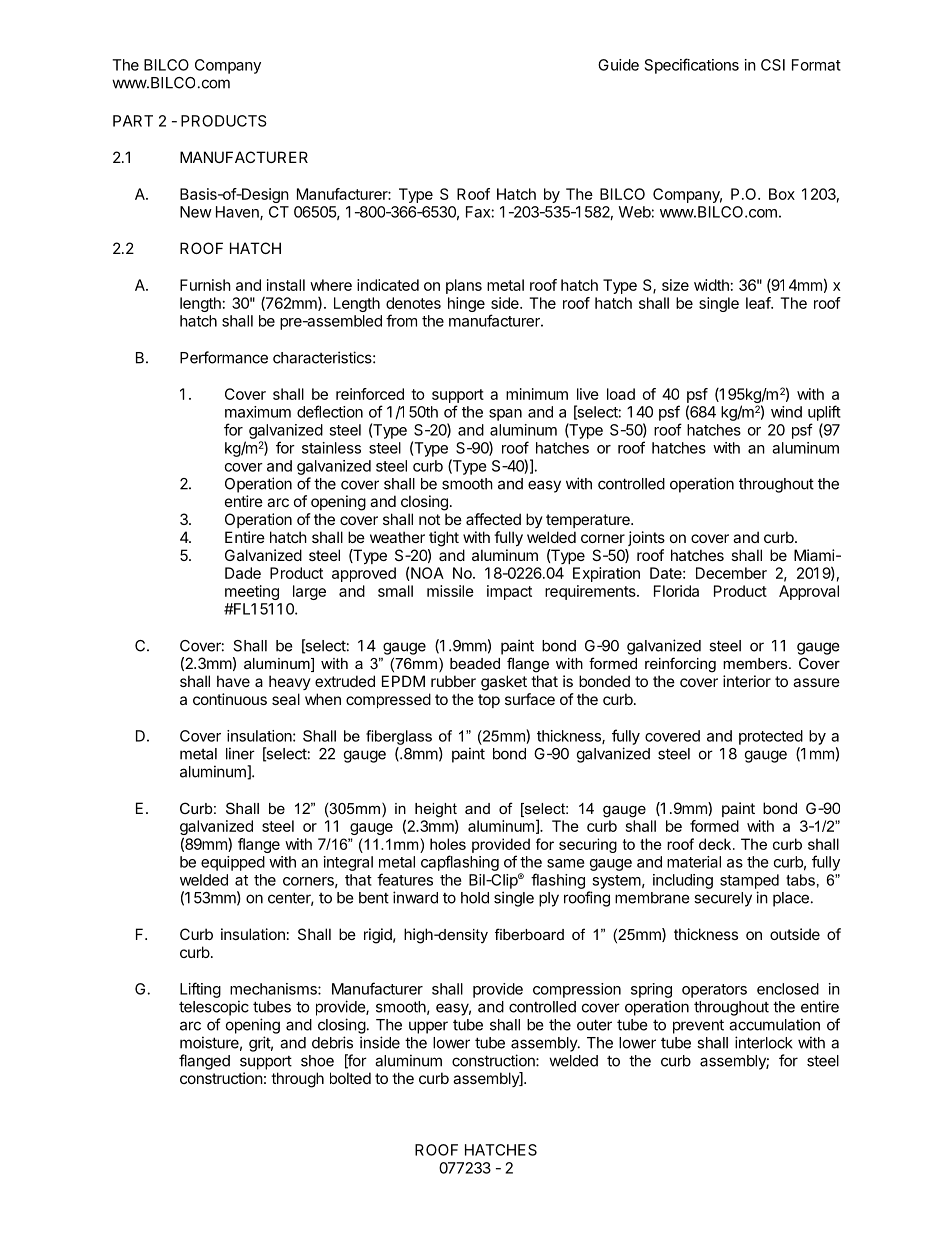 Image resolution: width=952 pixels, height=1233 pixels. What do you see at coordinates (224, 357) in the page?
I see `Performance` at bounding box center [224, 357].
